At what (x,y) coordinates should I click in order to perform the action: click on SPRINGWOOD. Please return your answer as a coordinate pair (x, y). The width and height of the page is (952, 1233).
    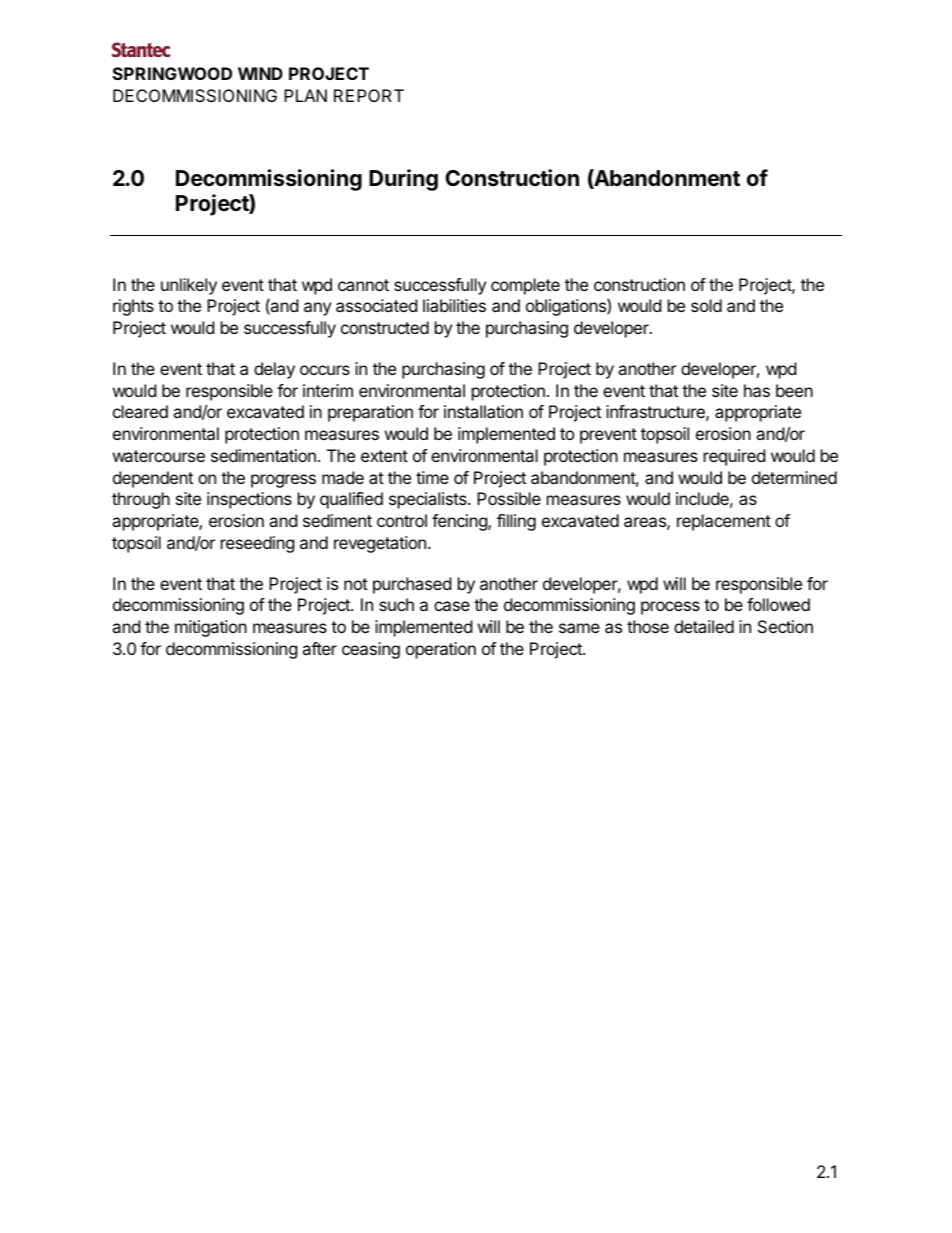
    Looking at the image, I should click on (172, 73).
